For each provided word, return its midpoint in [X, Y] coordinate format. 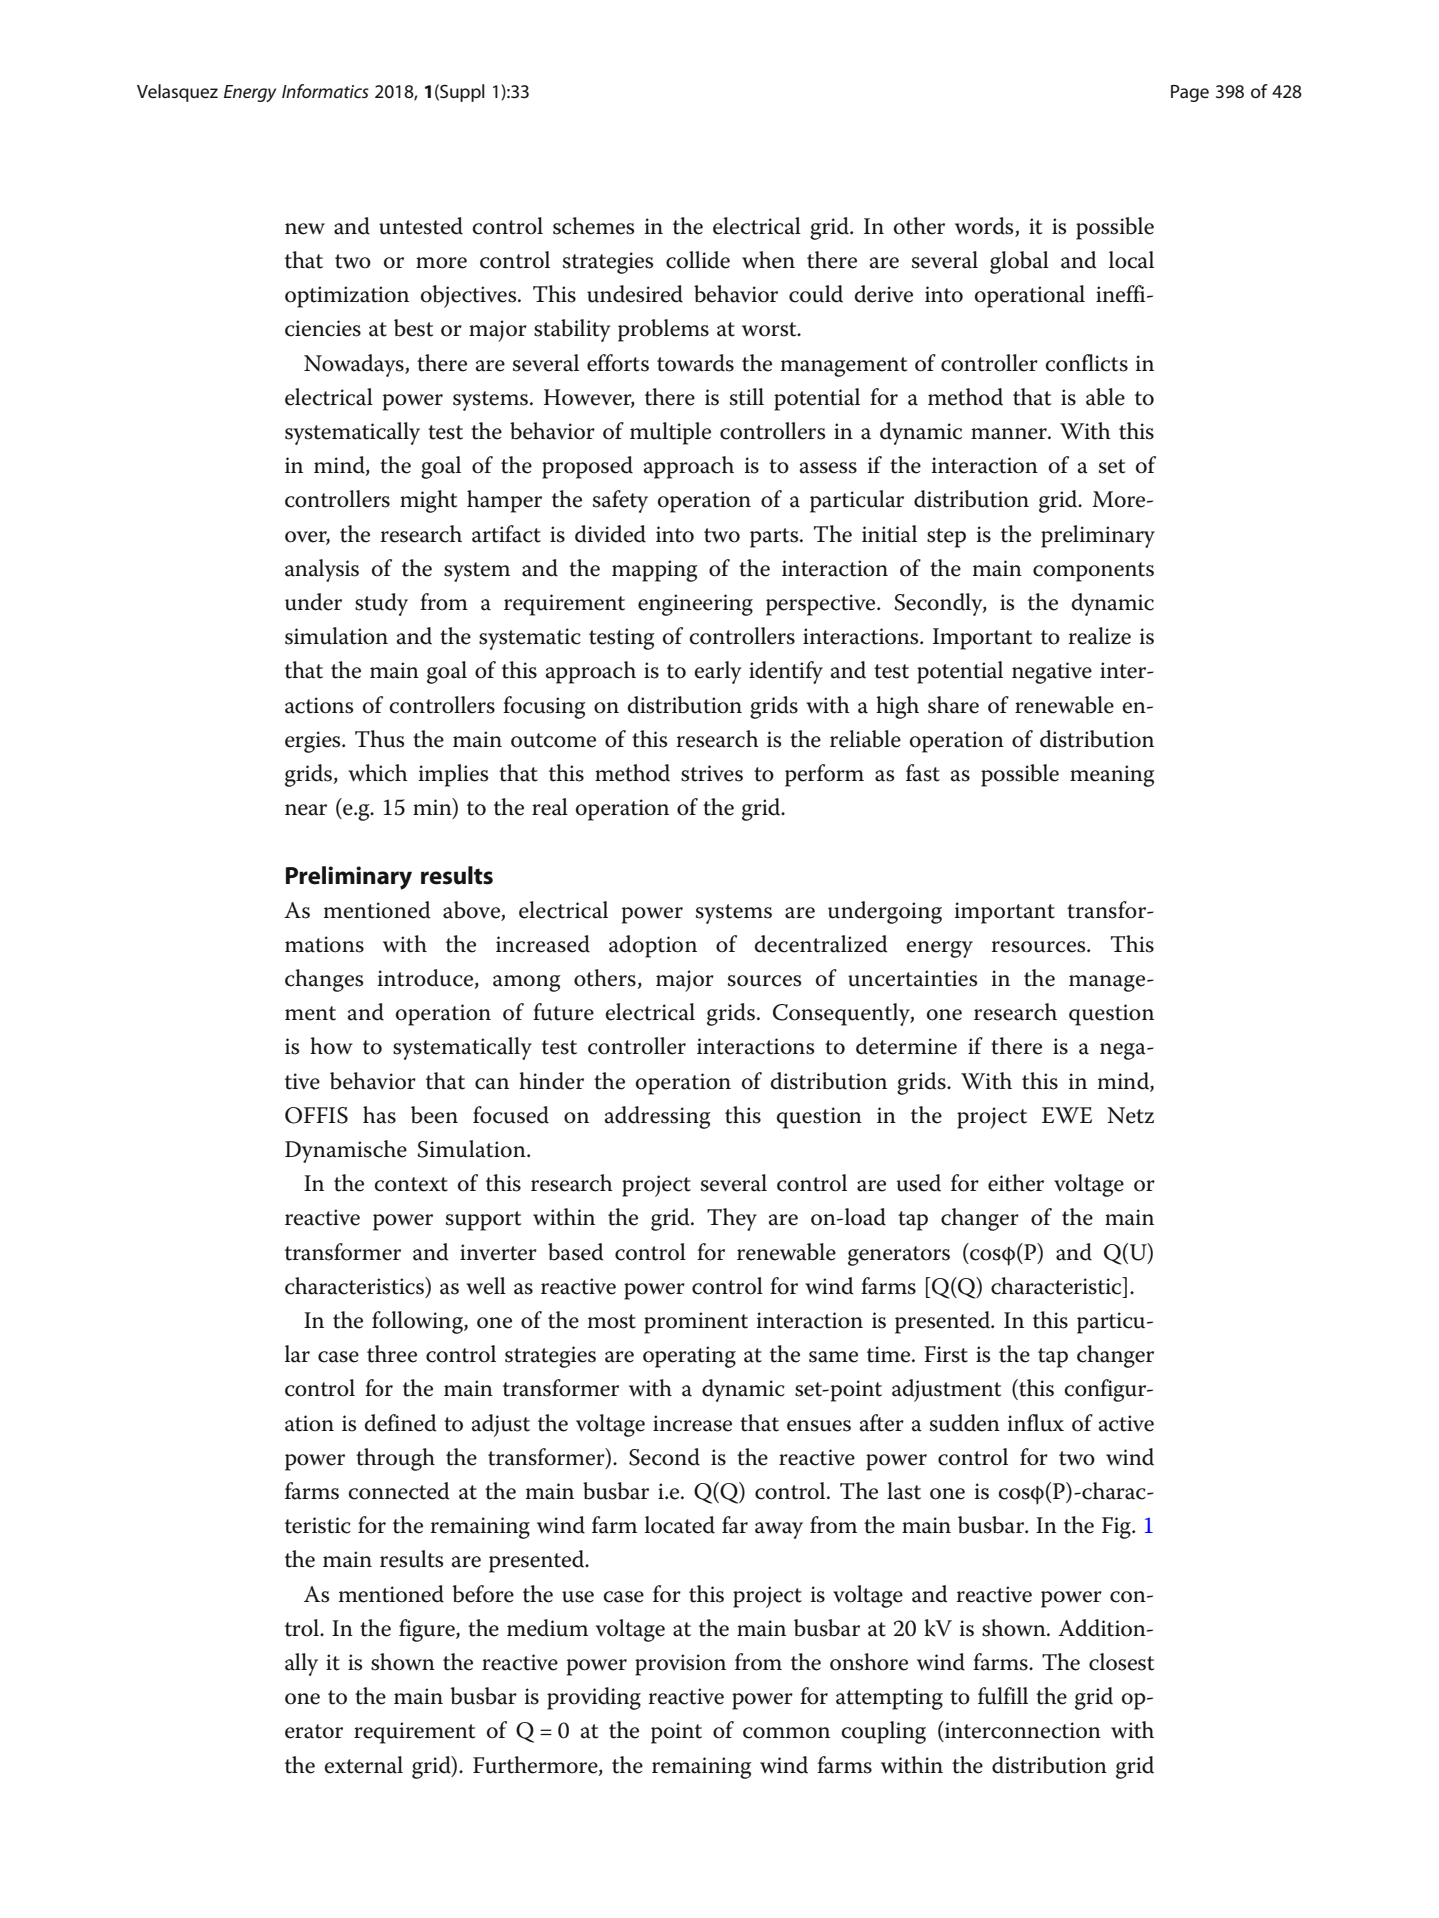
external [363, 1765]
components [1093, 572]
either [1016, 1183]
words [985, 227]
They [732, 1219]
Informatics [325, 91]
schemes [593, 226]
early [718, 672]
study [381, 604]
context [411, 1184]
